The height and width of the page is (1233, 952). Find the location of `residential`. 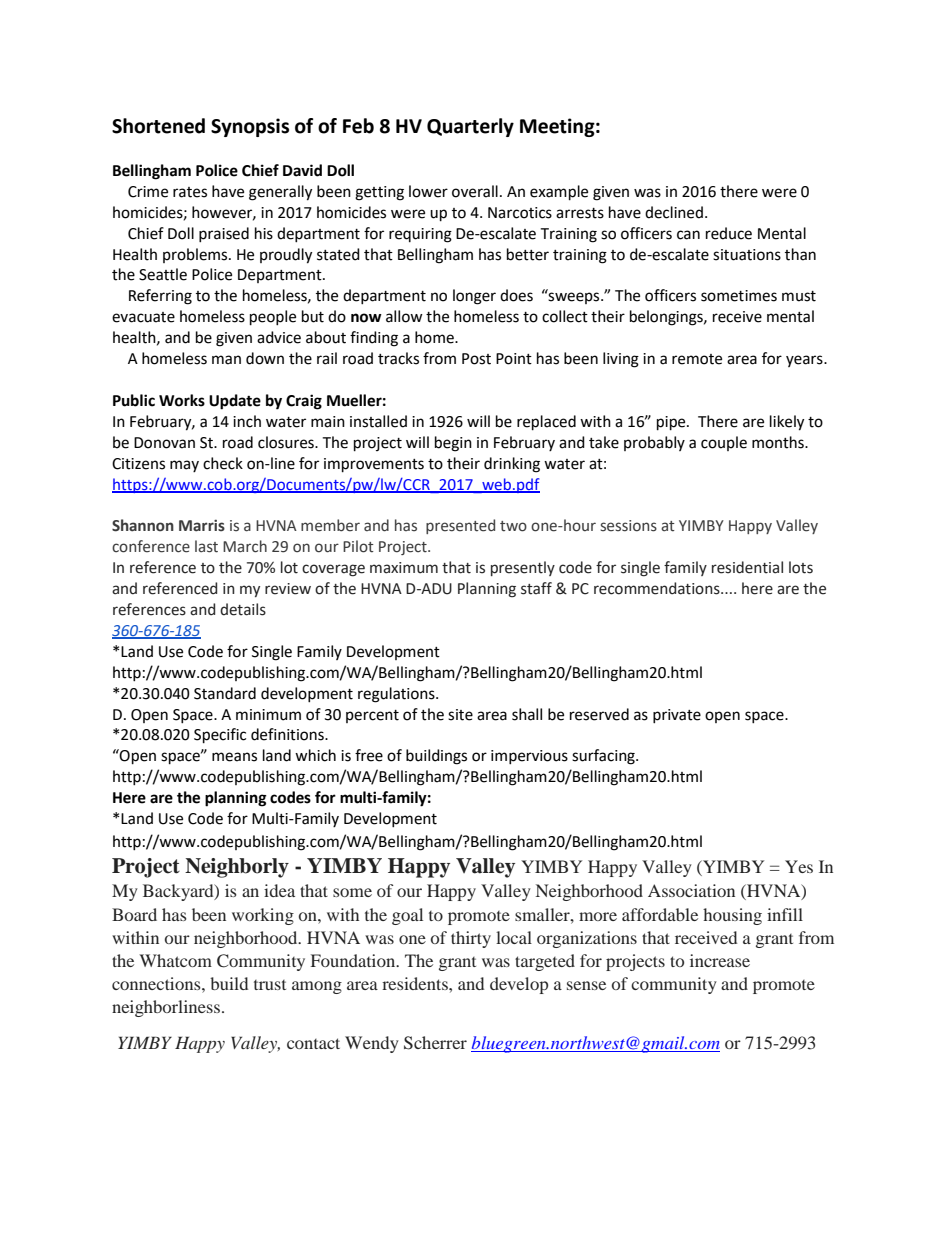

residential is located at coordinates (747, 567).
